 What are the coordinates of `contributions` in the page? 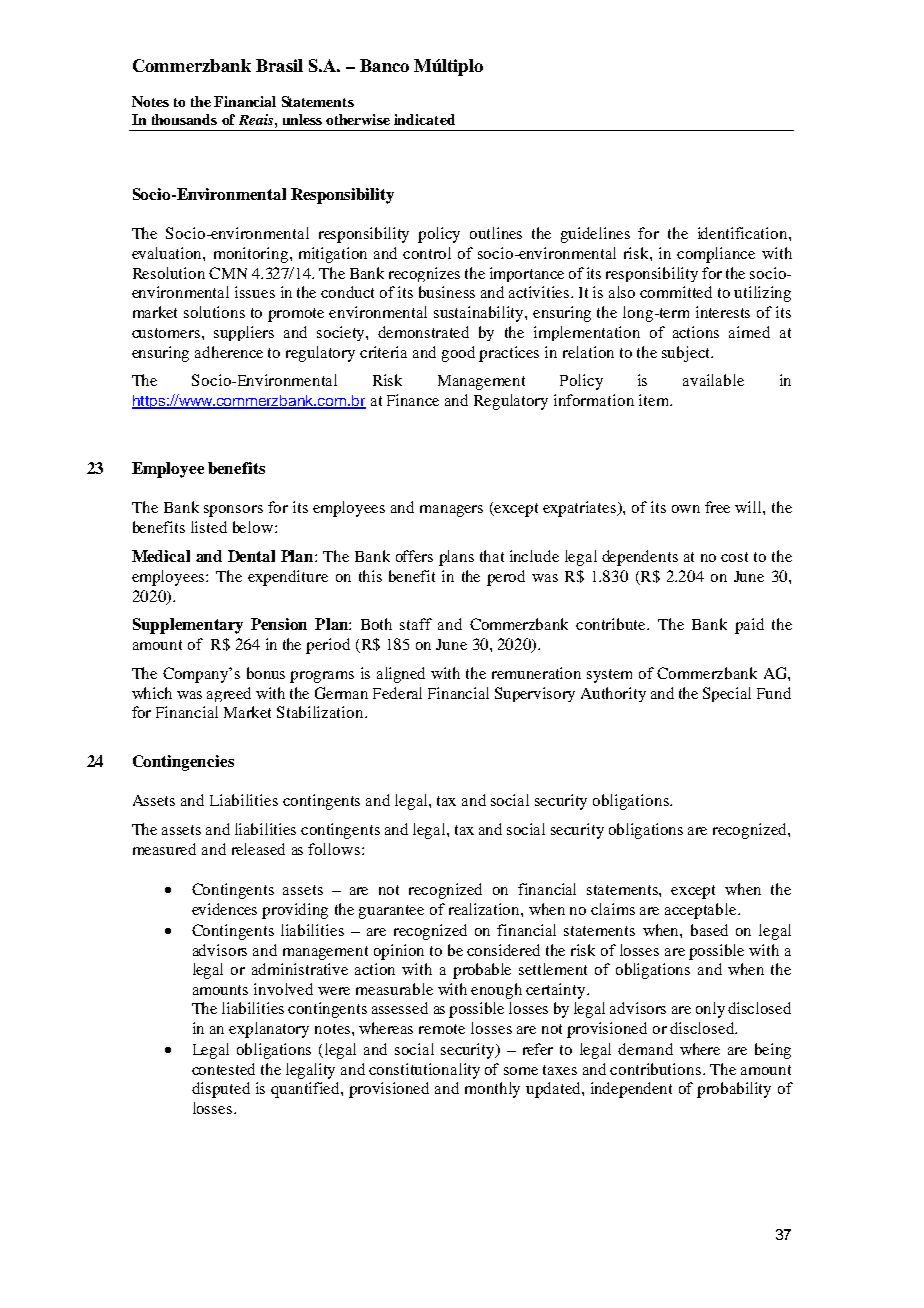 It's located at (657, 1069).
